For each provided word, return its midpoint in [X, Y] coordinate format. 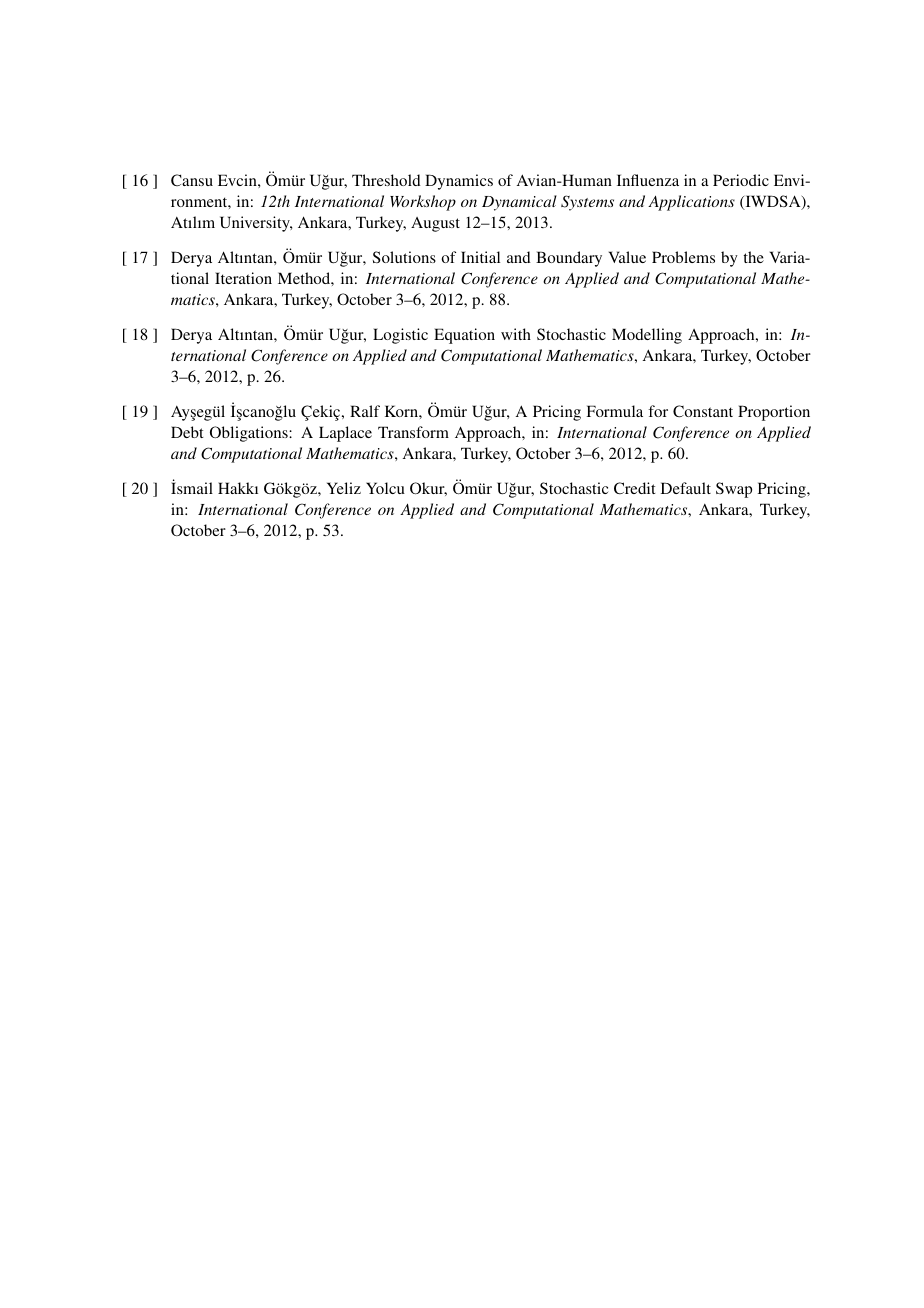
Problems [683, 257]
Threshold [386, 180]
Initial [480, 257]
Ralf [365, 411]
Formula [614, 411]
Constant [703, 411]
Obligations [250, 434]
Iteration [243, 278]
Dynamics [459, 182]
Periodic [741, 180]
